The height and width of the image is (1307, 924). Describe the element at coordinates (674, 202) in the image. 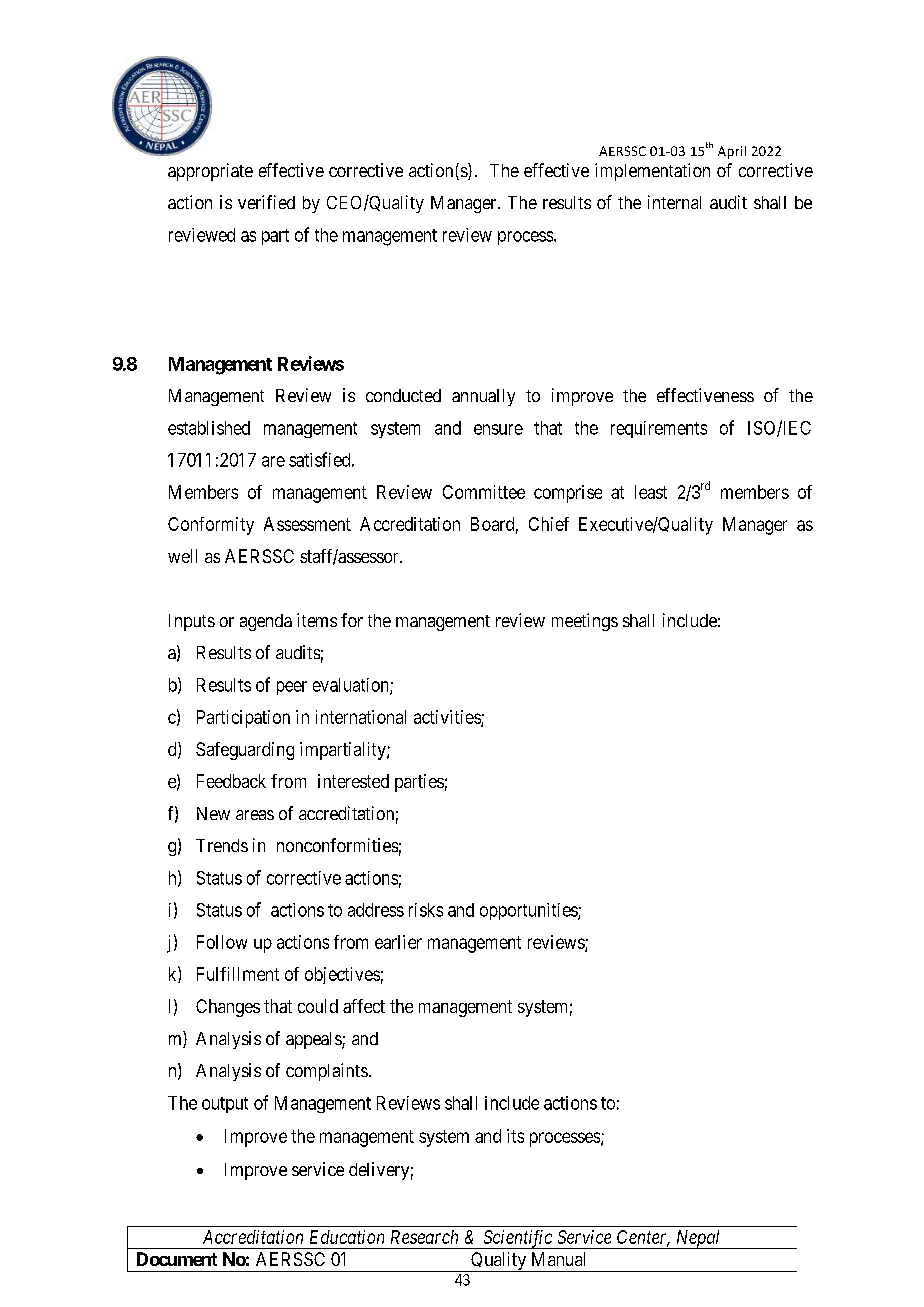

I see `internal` at that location.
